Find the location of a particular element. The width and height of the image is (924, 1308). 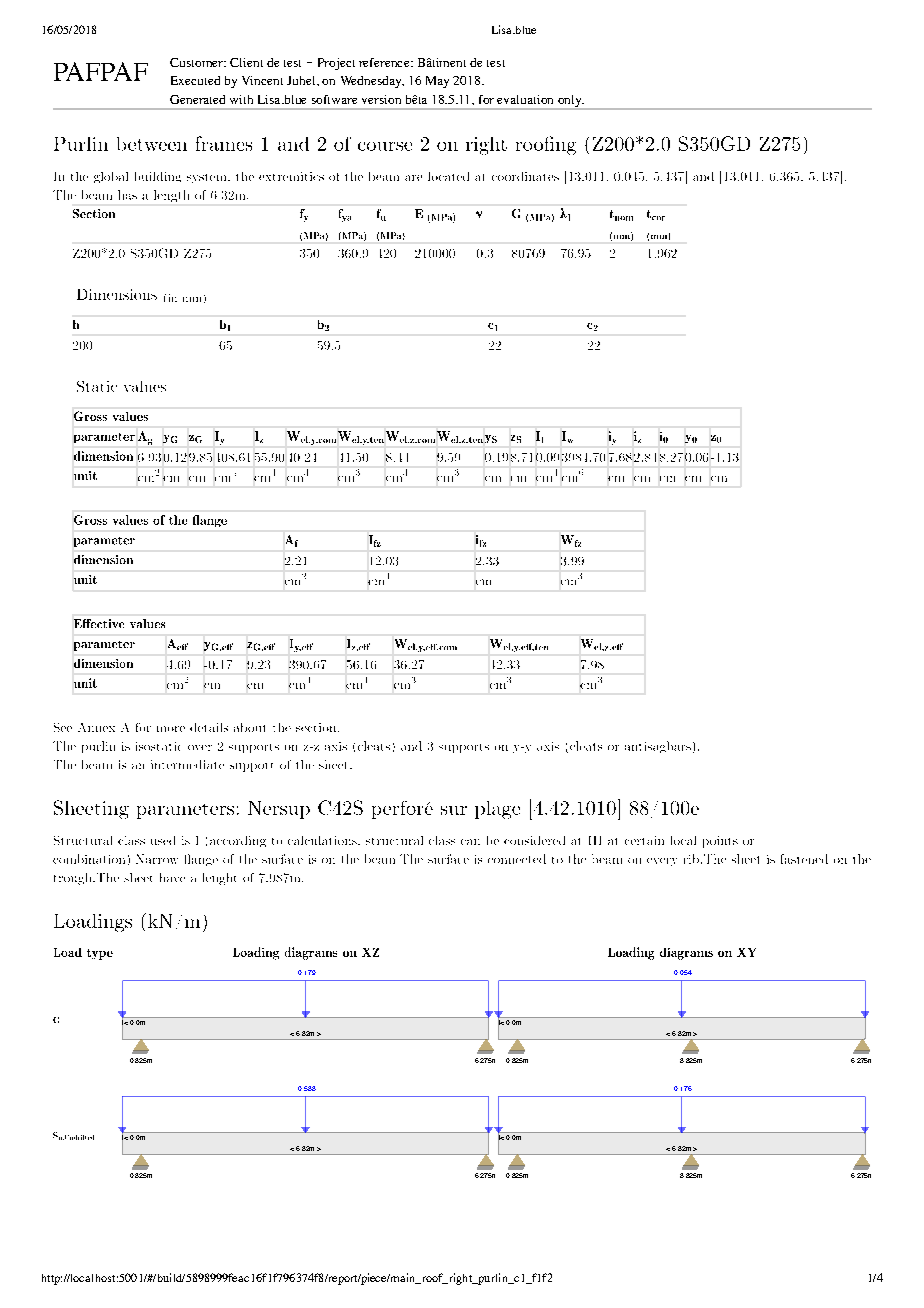

nom is located at coordinates (624, 218).
